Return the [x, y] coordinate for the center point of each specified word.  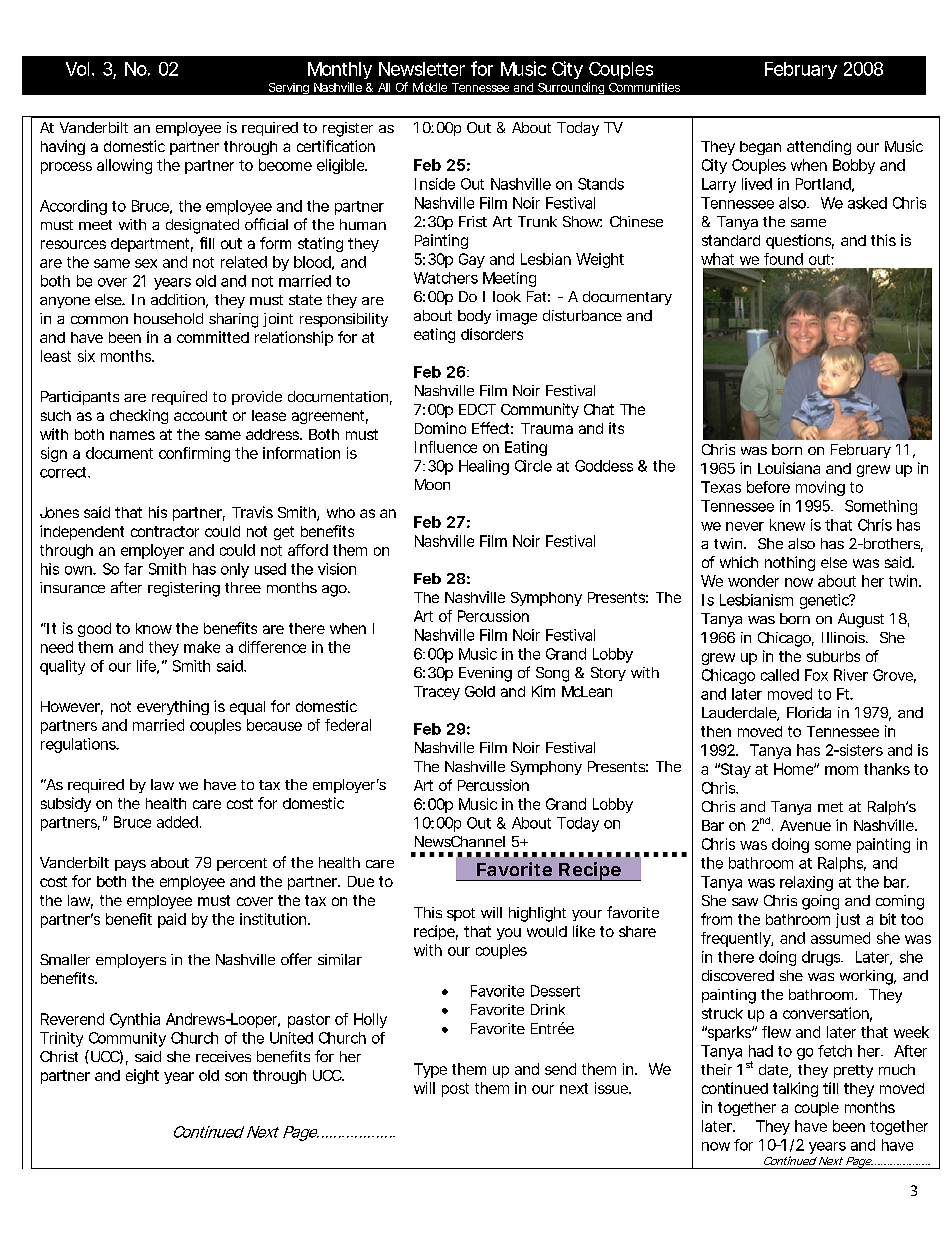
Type [430, 1070]
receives [223, 1056]
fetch [835, 1051]
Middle [430, 87]
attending [819, 147]
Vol [77, 69]
